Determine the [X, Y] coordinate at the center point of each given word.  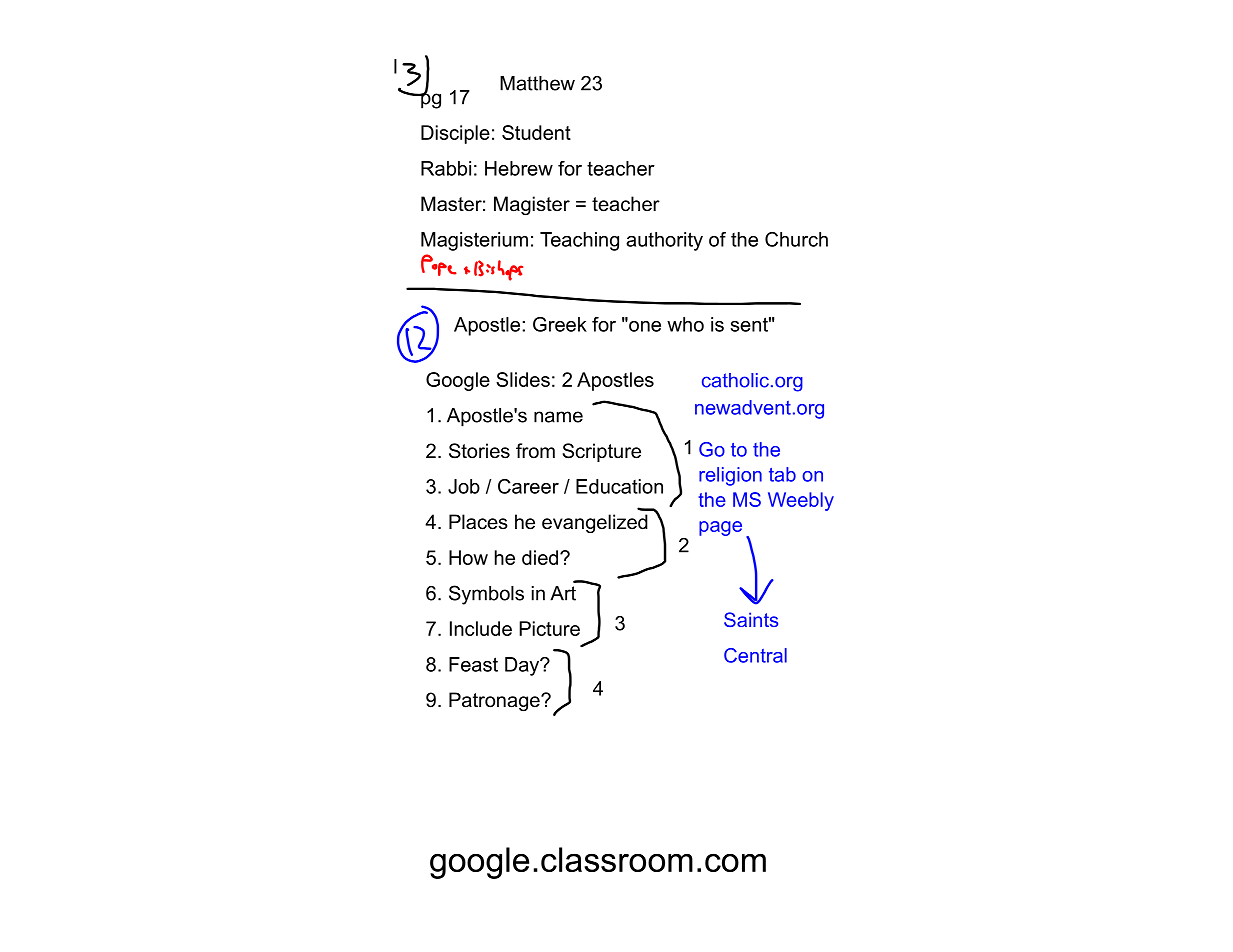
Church [796, 239]
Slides [523, 379]
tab [782, 474]
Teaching [579, 241]
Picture [549, 628]
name [558, 417]
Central [755, 655]
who [685, 324]
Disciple [455, 134]
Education [619, 486]
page [720, 528]
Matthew [537, 83]
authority [664, 241]
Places [478, 522]
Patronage [495, 701]
